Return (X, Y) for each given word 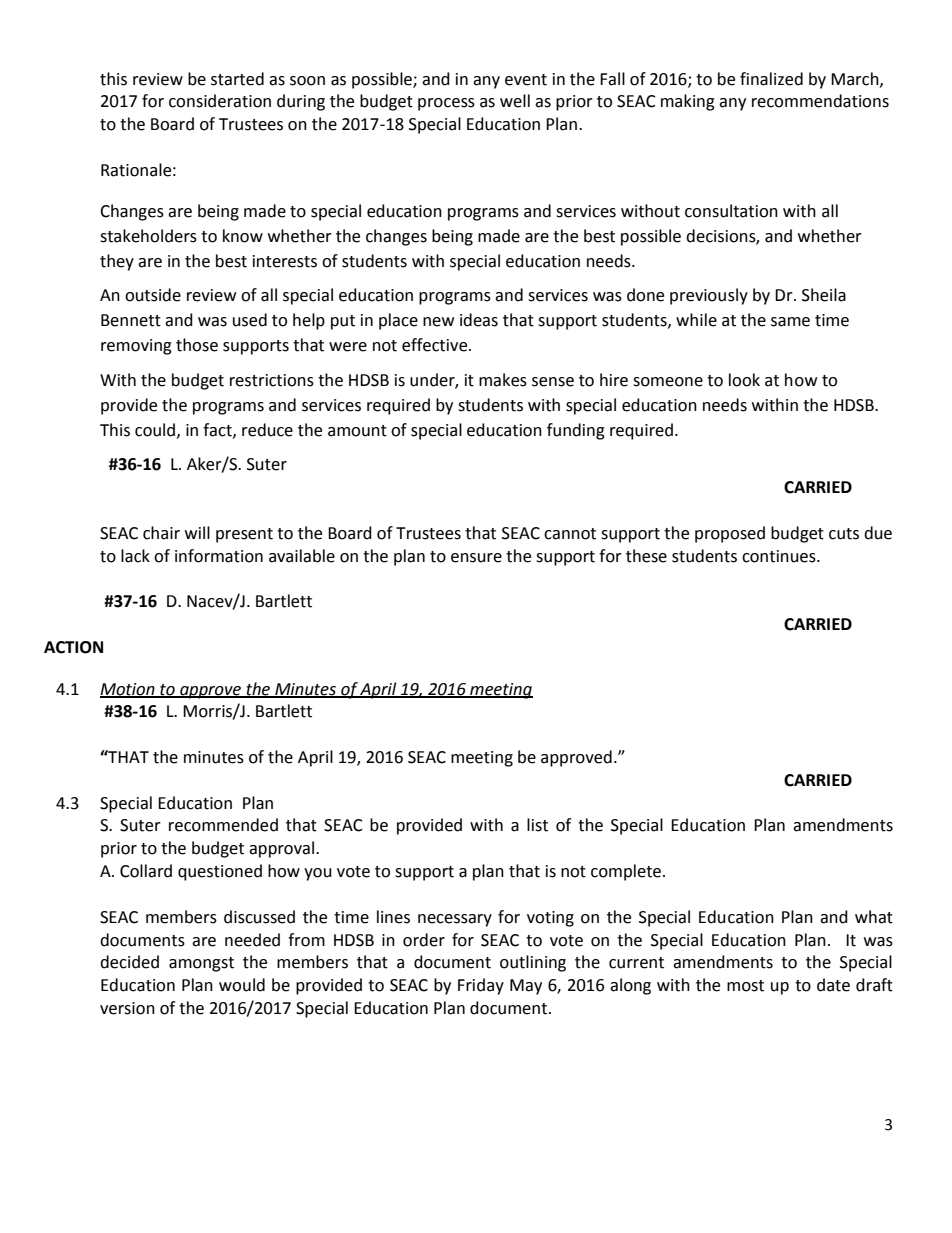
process (446, 104)
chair (161, 533)
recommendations (820, 101)
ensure (476, 558)
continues (780, 556)
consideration (220, 101)
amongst (201, 964)
